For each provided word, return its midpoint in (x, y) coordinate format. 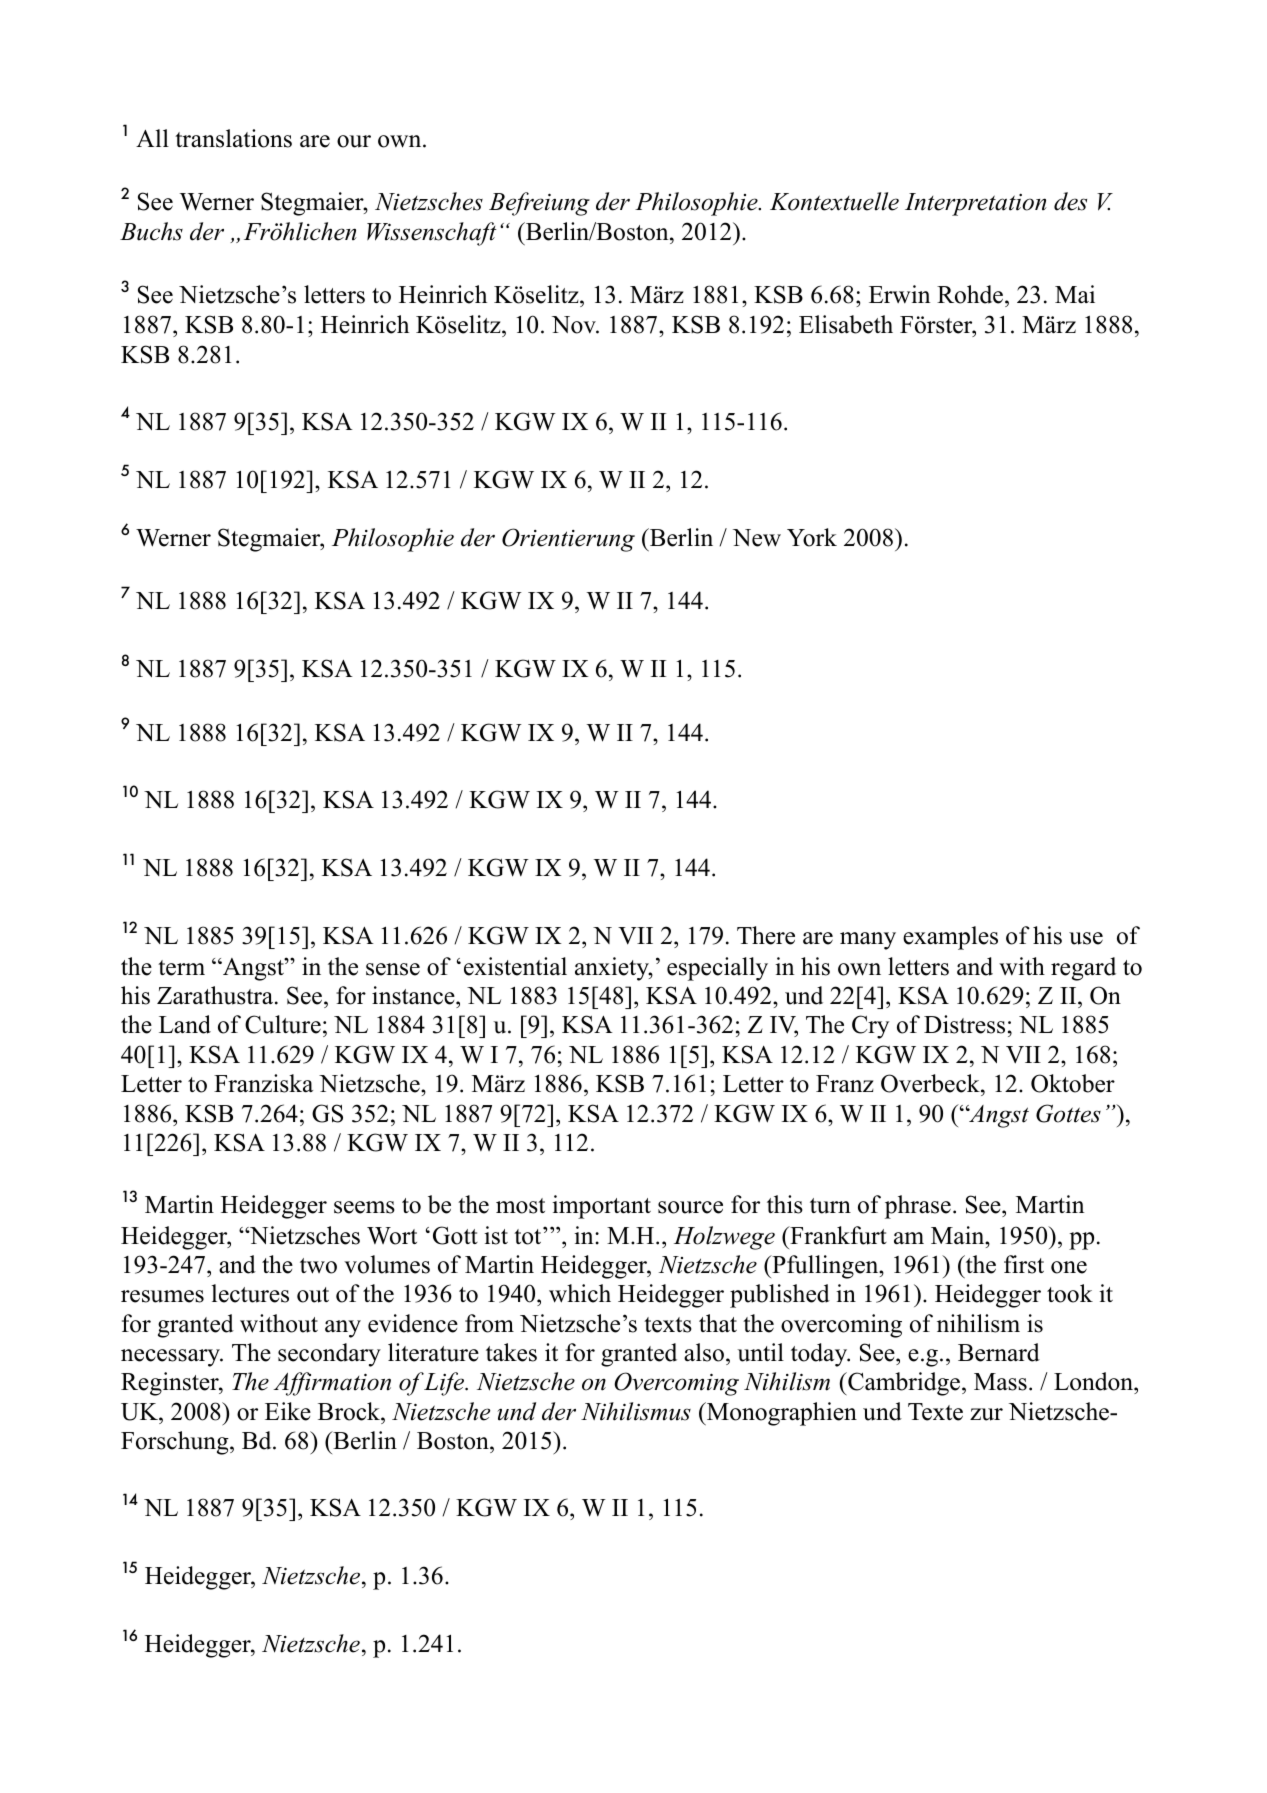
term (181, 968)
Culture (283, 1024)
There (766, 935)
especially (717, 969)
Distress (964, 1024)
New (757, 538)
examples (950, 938)
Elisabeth (846, 324)
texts (668, 1325)
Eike (288, 1411)
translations (233, 138)
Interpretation (976, 204)
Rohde (971, 294)
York (812, 537)
